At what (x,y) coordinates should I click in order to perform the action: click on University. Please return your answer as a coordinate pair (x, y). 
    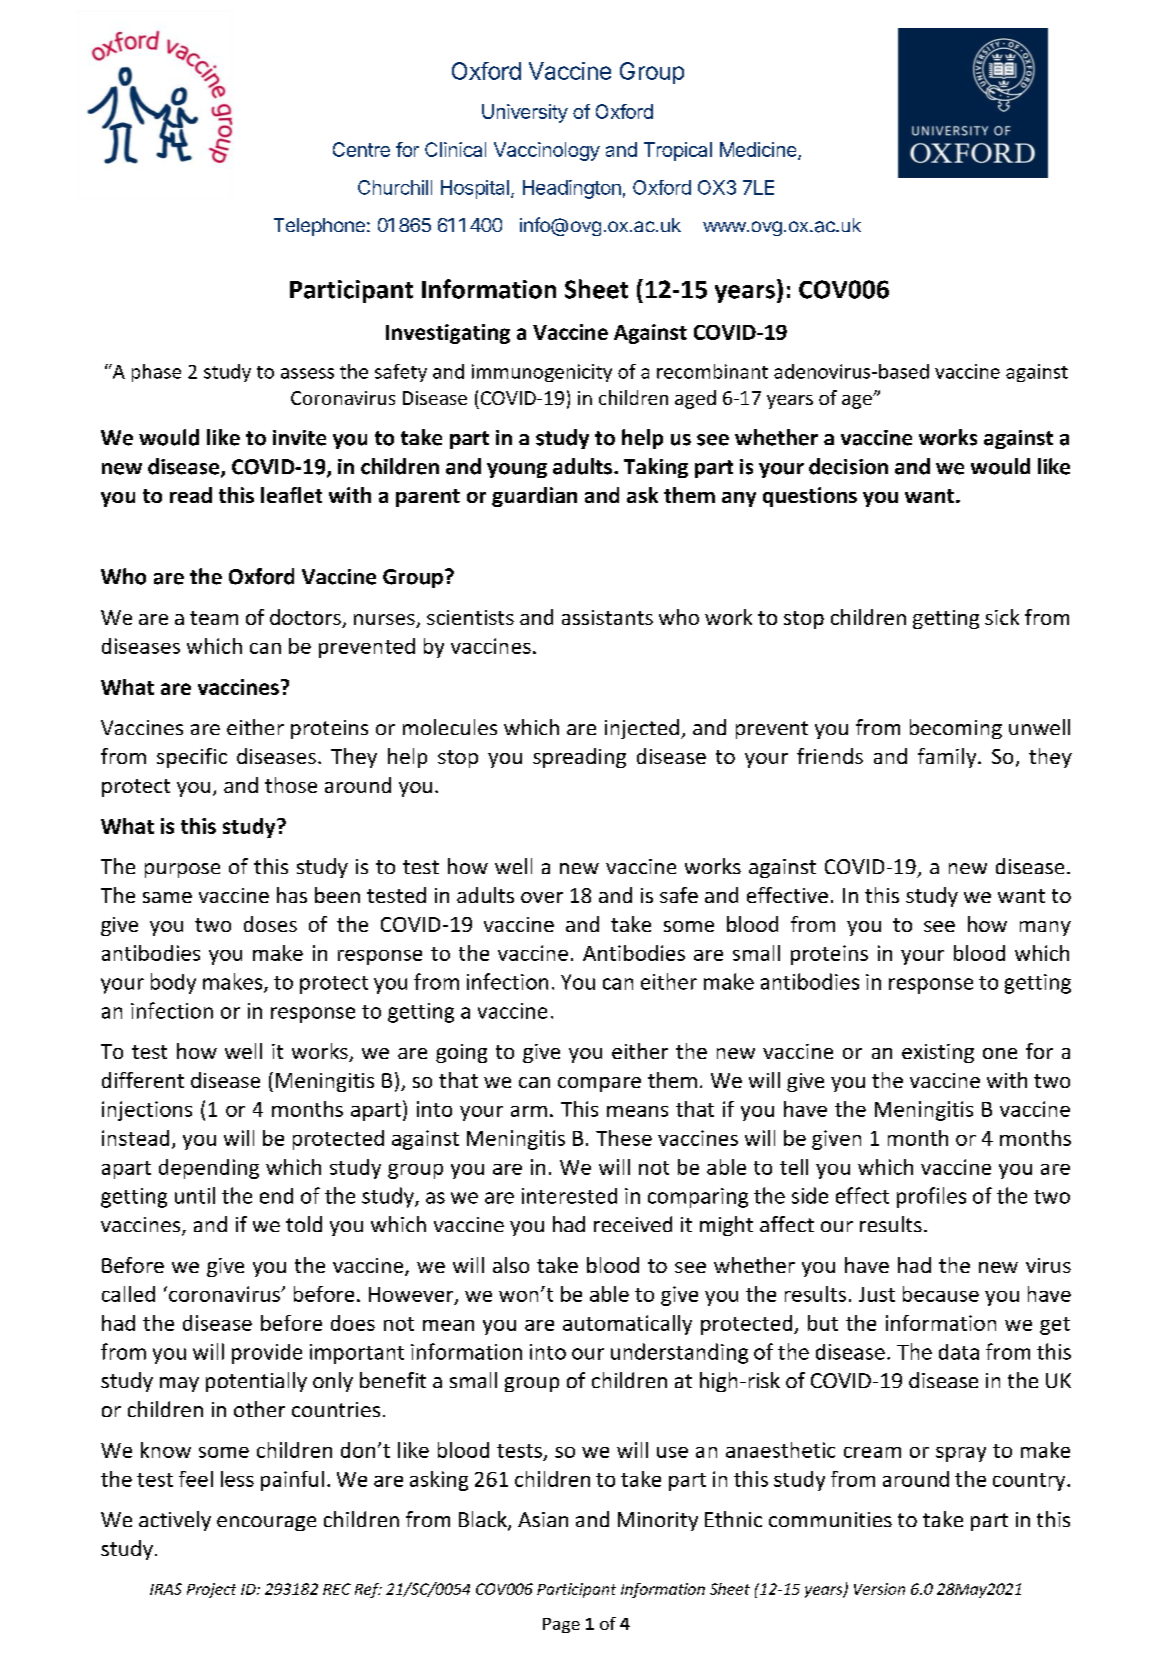
    Looking at the image, I should click on (525, 113).
